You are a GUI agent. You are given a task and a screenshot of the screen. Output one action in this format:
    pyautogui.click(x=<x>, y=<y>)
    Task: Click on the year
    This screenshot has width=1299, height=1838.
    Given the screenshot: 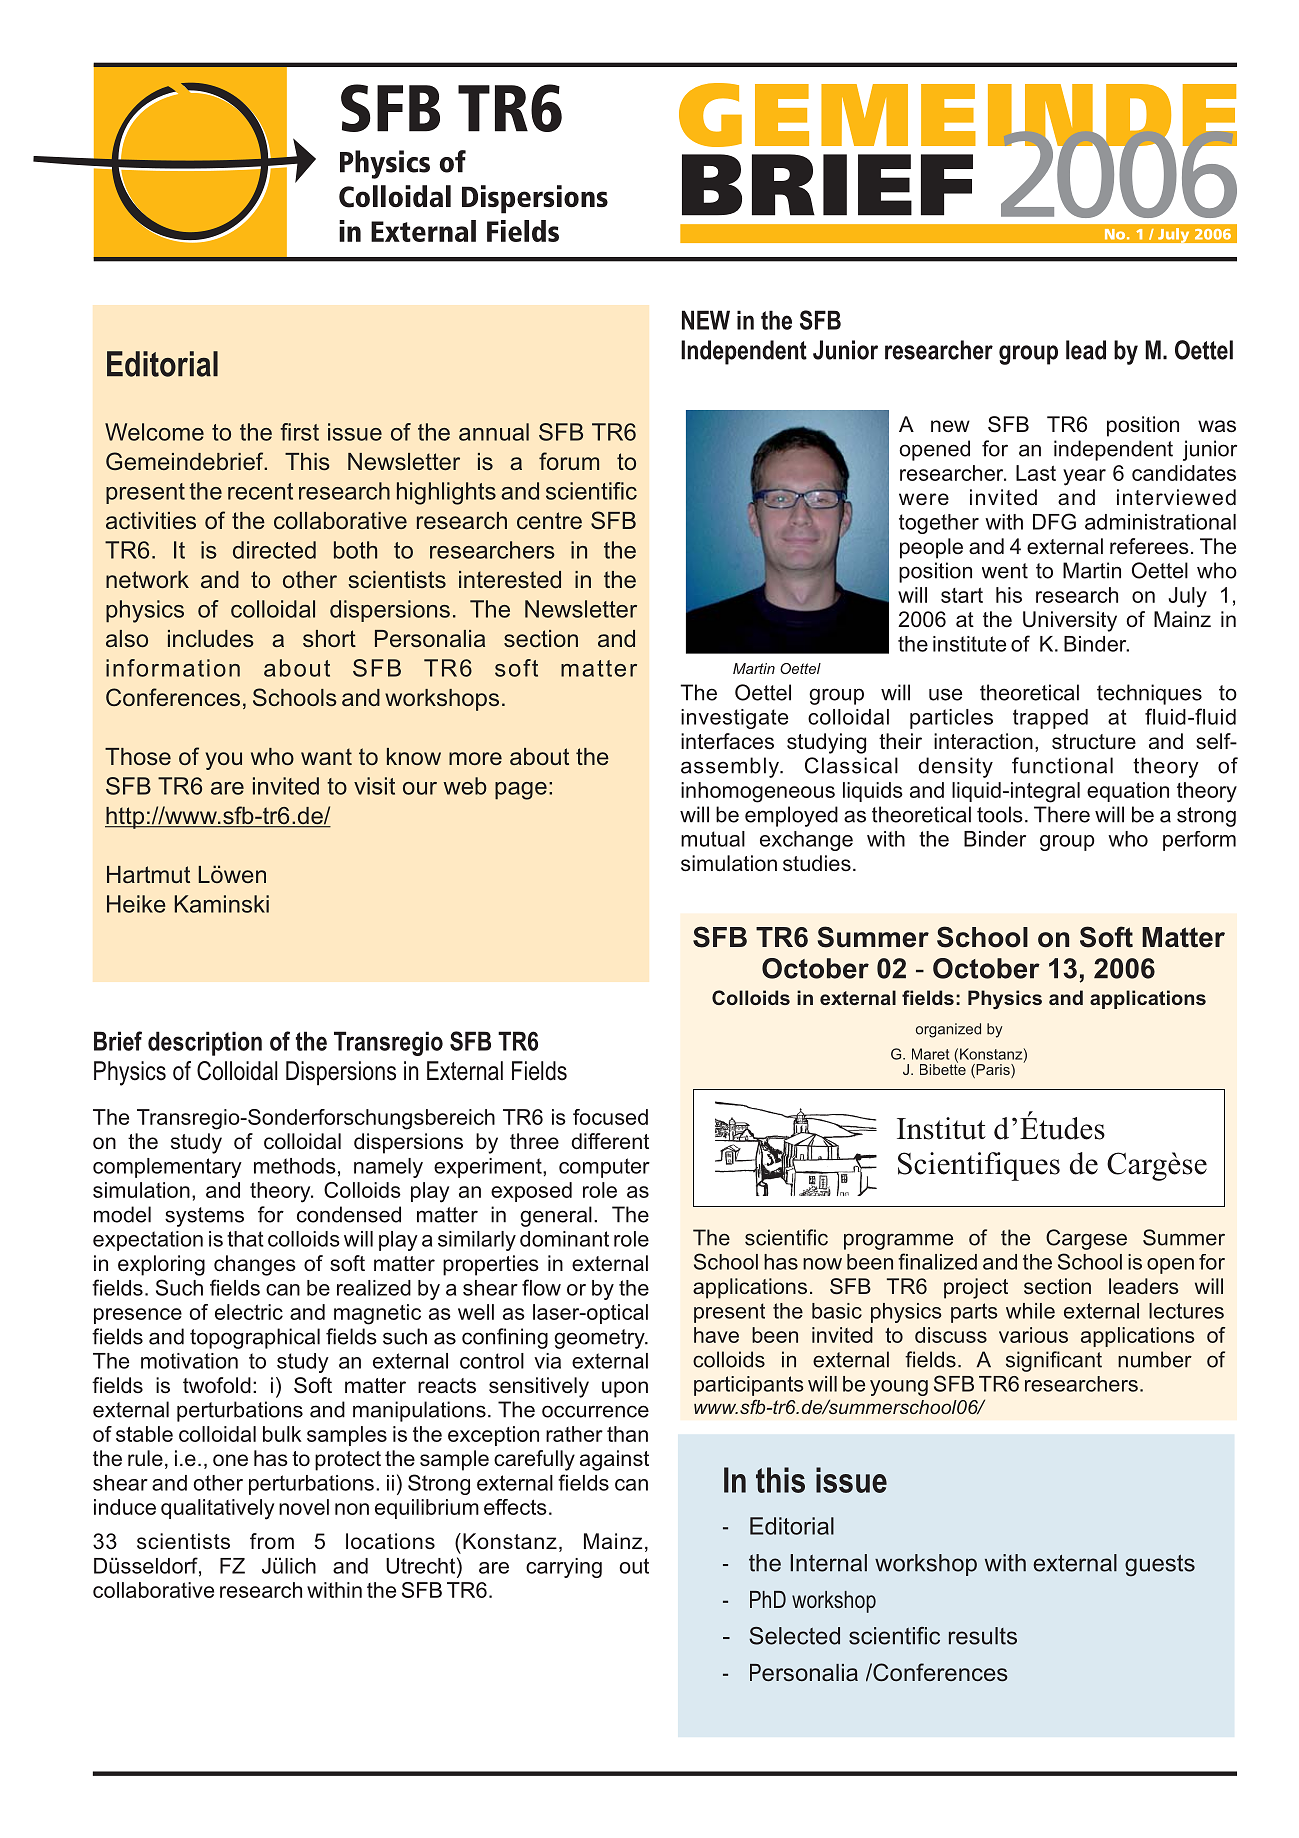 What is the action you would take?
    pyautogui.click(x=1084, y=477)
